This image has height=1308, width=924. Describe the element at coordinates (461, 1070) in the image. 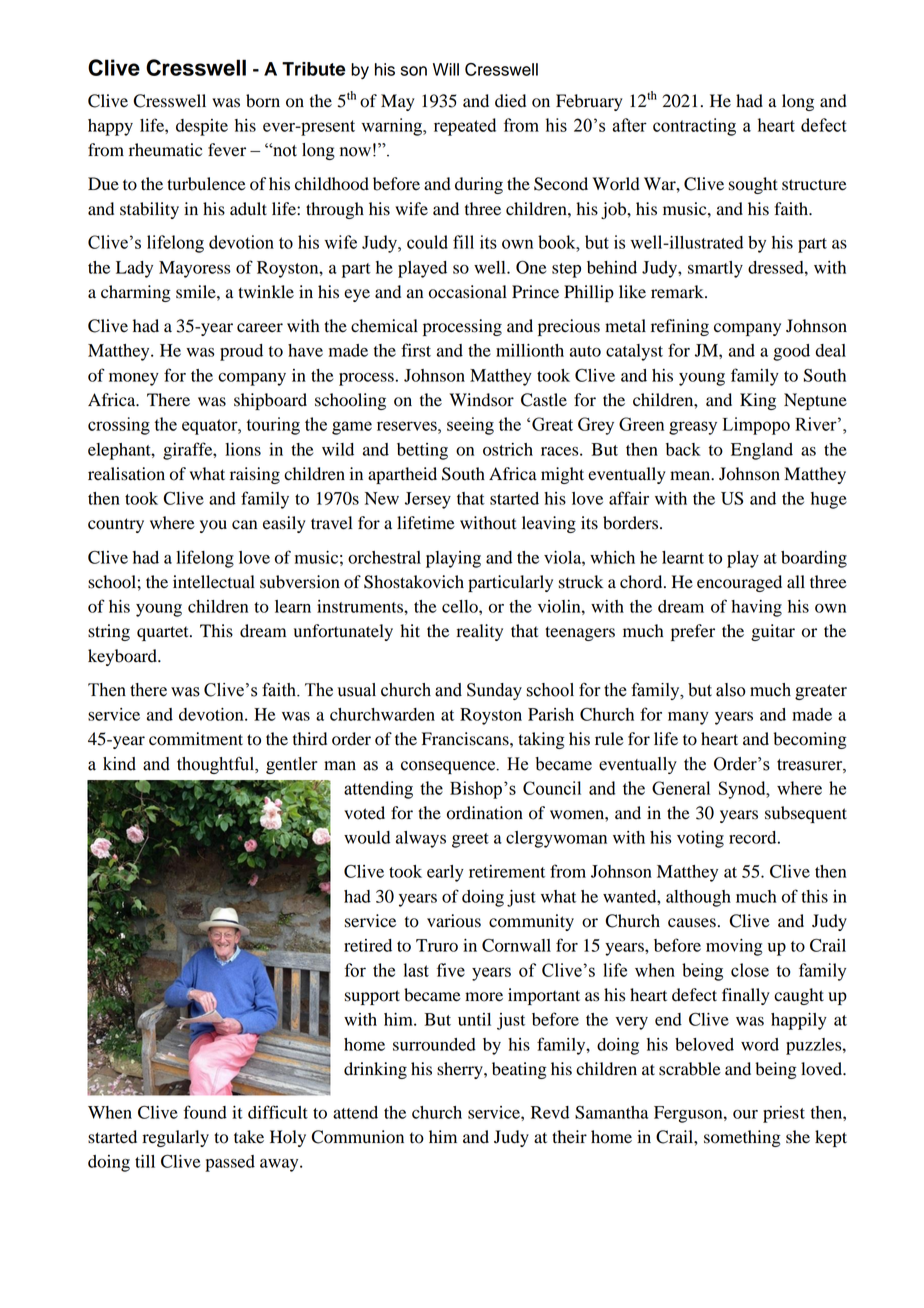

I see `sherry` at that location.
